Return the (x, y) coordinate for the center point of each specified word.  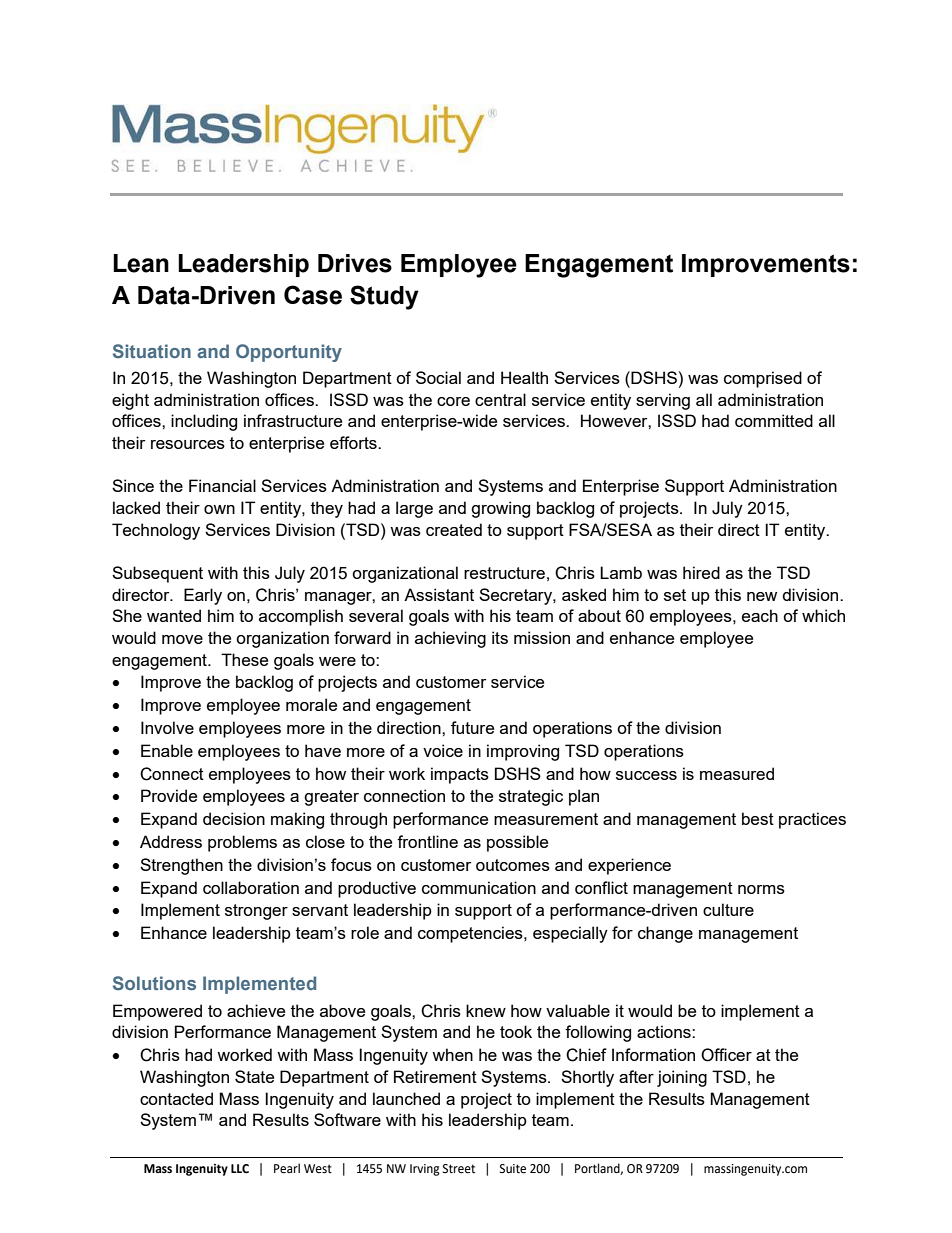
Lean (141, 263)
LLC (240, 1169)
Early (203, 596)
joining (682, 1078)
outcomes (513, 865)
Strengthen (181, 866)
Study (384, 297)
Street (459, 1169)
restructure (504, 573)
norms (761, 889)
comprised (763, 379)
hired (701, 572)
